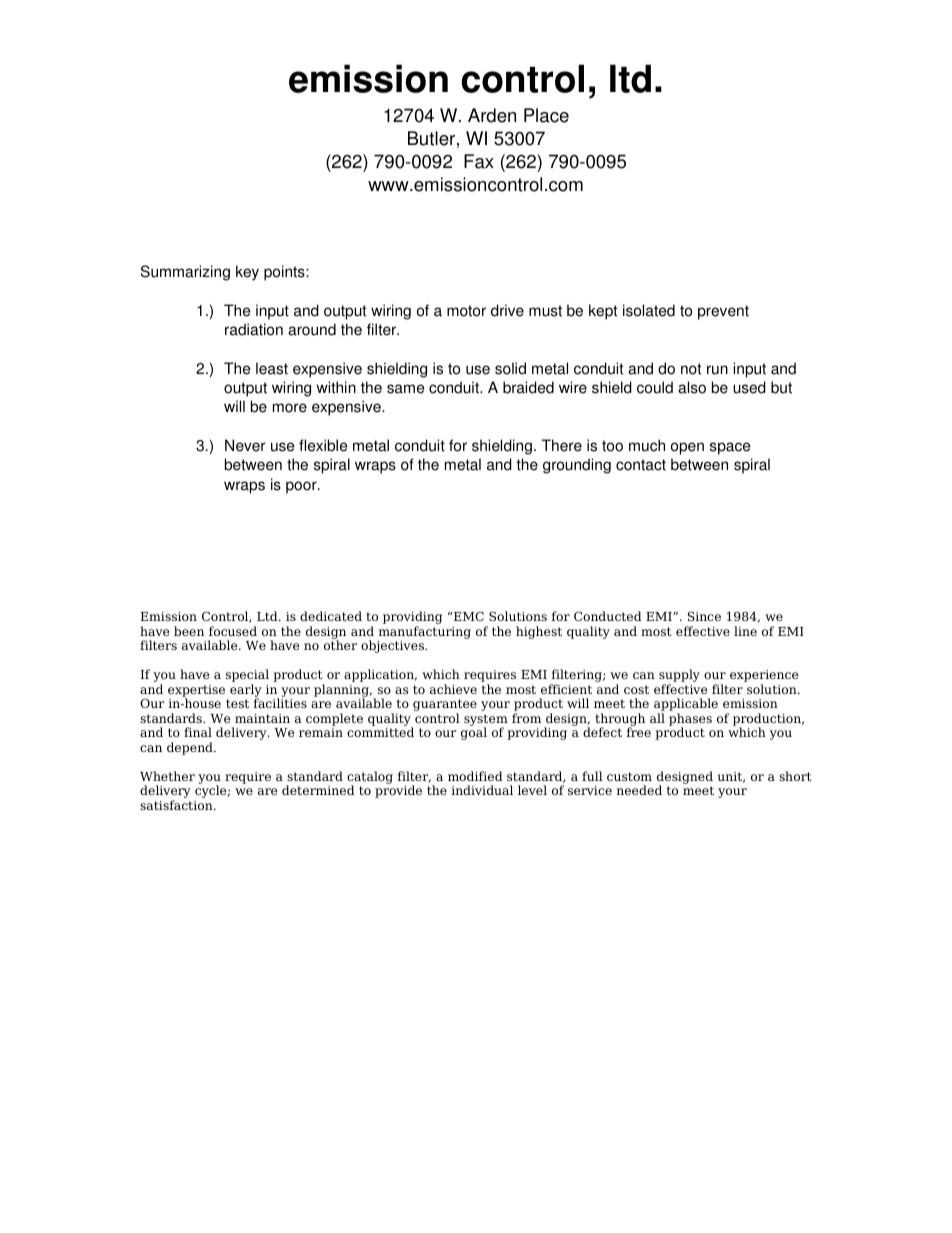 Image resolution: width=952 pixels, height=1233 pixels. I want to click on EMC, so click(468, 616).
